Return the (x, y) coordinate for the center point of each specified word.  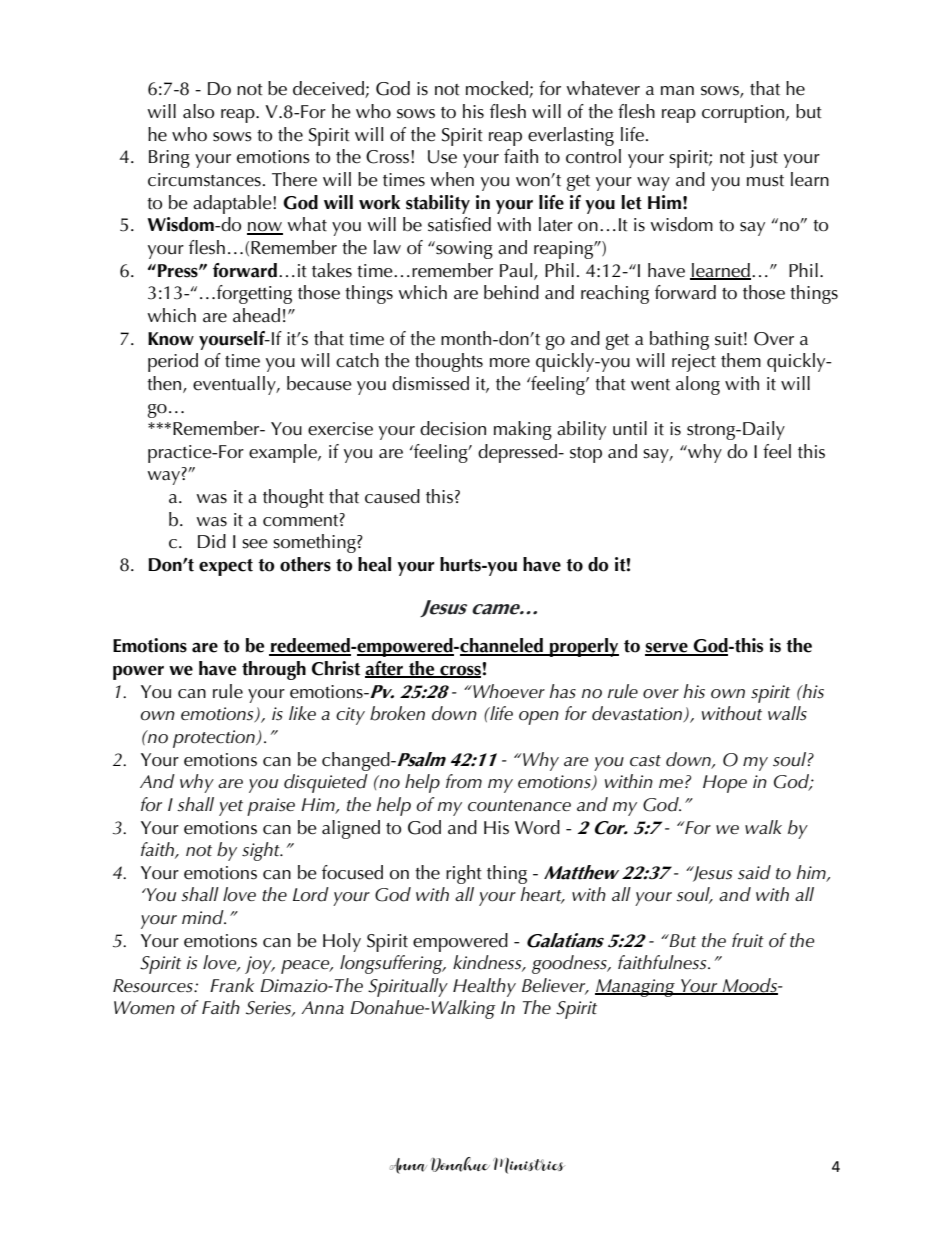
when (452, 179)
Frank (232, 985)
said (754, 872)
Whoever (508, 691)
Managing (636, 988)
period (173, 362)
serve (667, 649)
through (274, 670)
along (698, 385)
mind (204, 917)
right (464, 874)
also (198, 111)
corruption (744, 114)
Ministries (528, 1165)
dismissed (430, 383)
